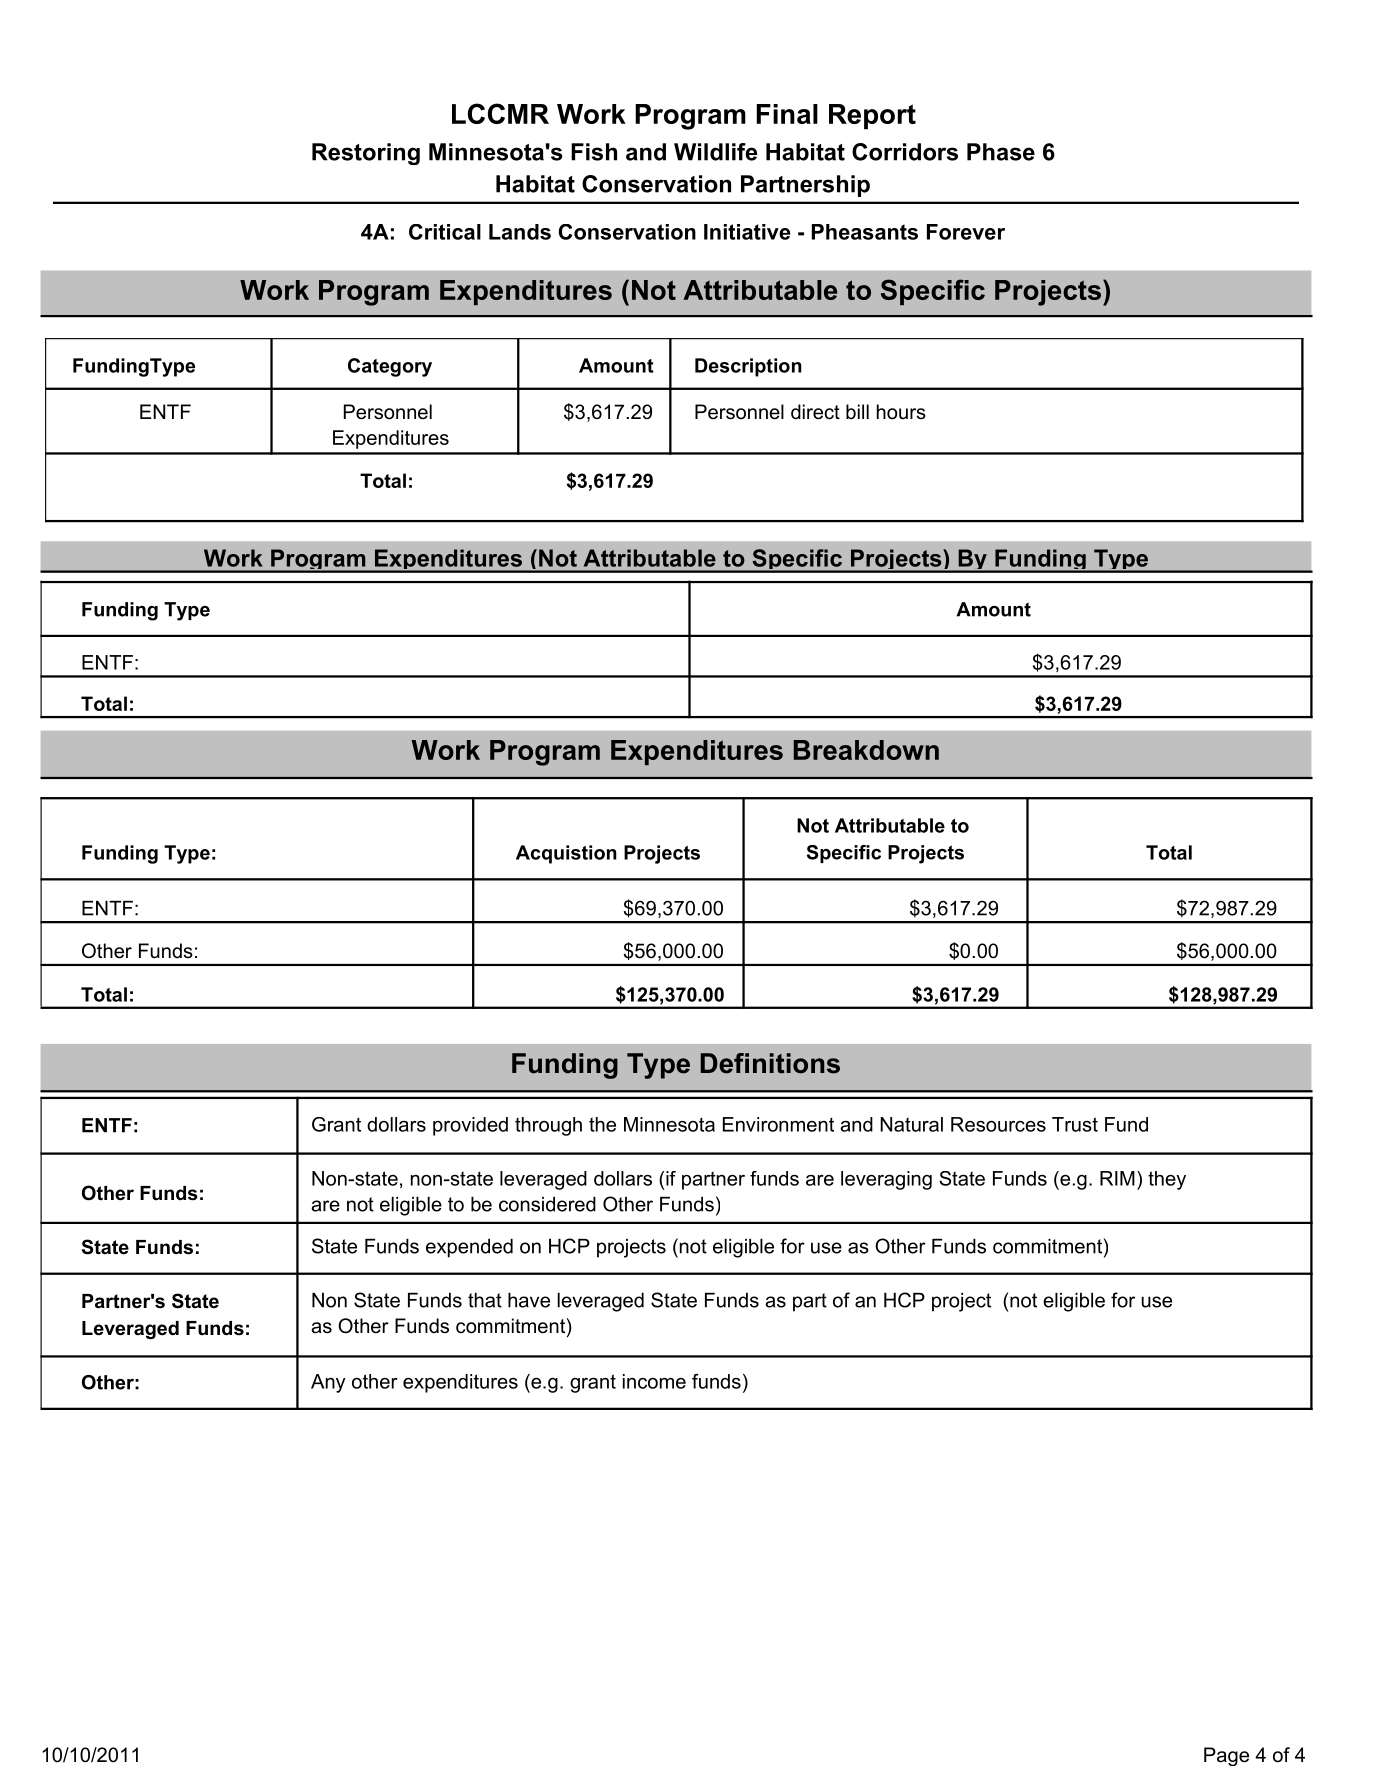 Image resolution: width=1379 pixels, height=1785 pixels. What do you see at coordinates (566, 854) in the document?
I see `Acquistion` at bounding box center [566, 854].
